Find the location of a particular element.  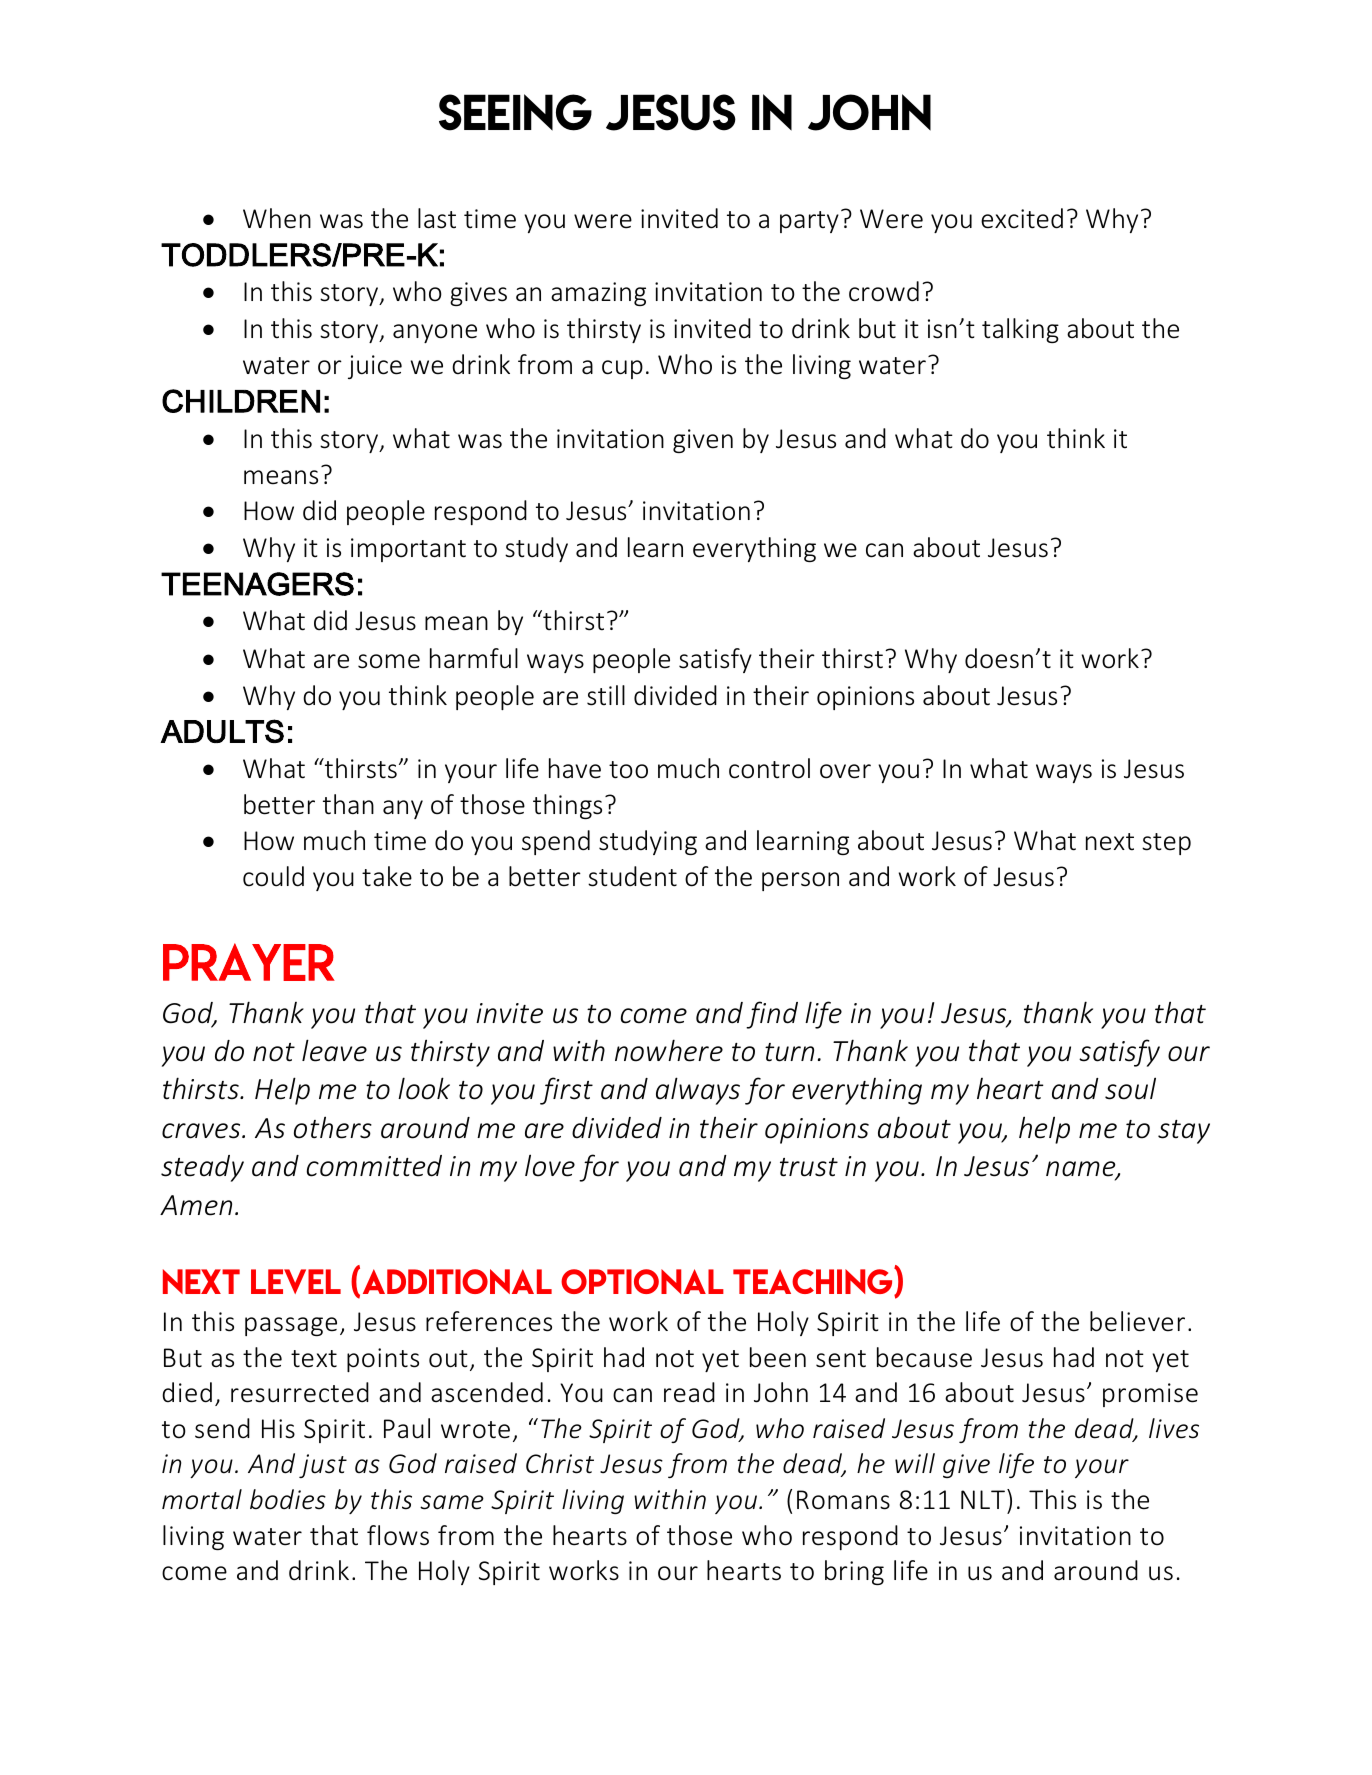

step is located at coordinates (1166, 844).
